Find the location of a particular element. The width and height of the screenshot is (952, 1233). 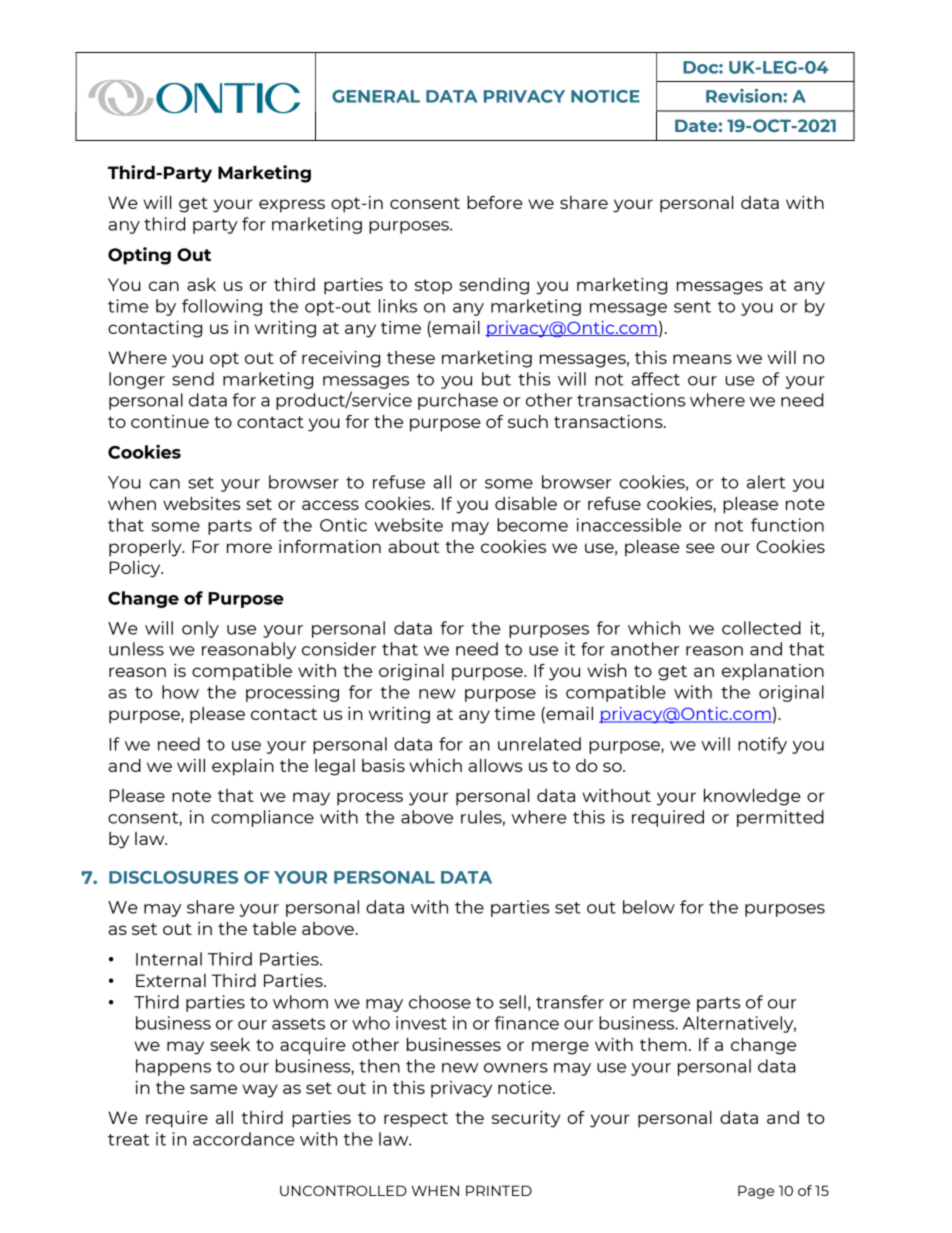

alert is located at coordinates (766, 482).
